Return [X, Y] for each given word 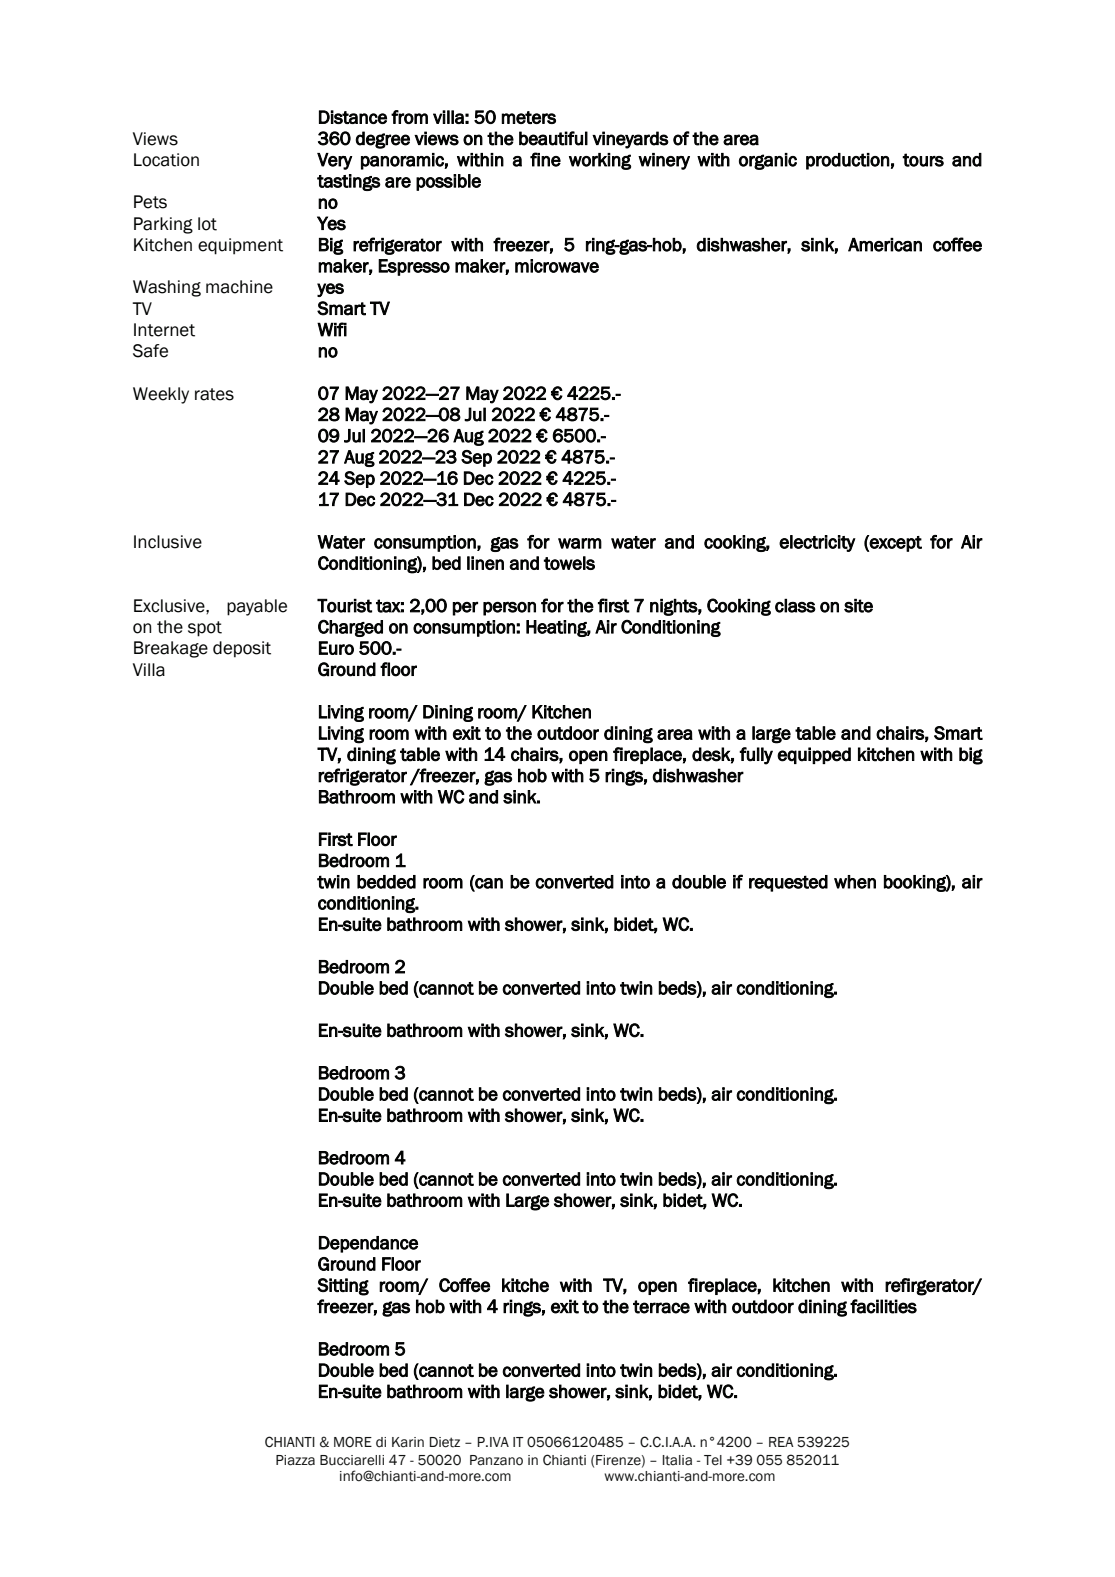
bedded [386, 882]
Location [166, 160]
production [848, 161]
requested [788, 883]
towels [569, 563]
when [855, 882]
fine [545, 159]
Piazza [295, 1460]
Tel [713, 1460]
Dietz [445, 1442]
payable [257, 607]
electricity [817, 543]
